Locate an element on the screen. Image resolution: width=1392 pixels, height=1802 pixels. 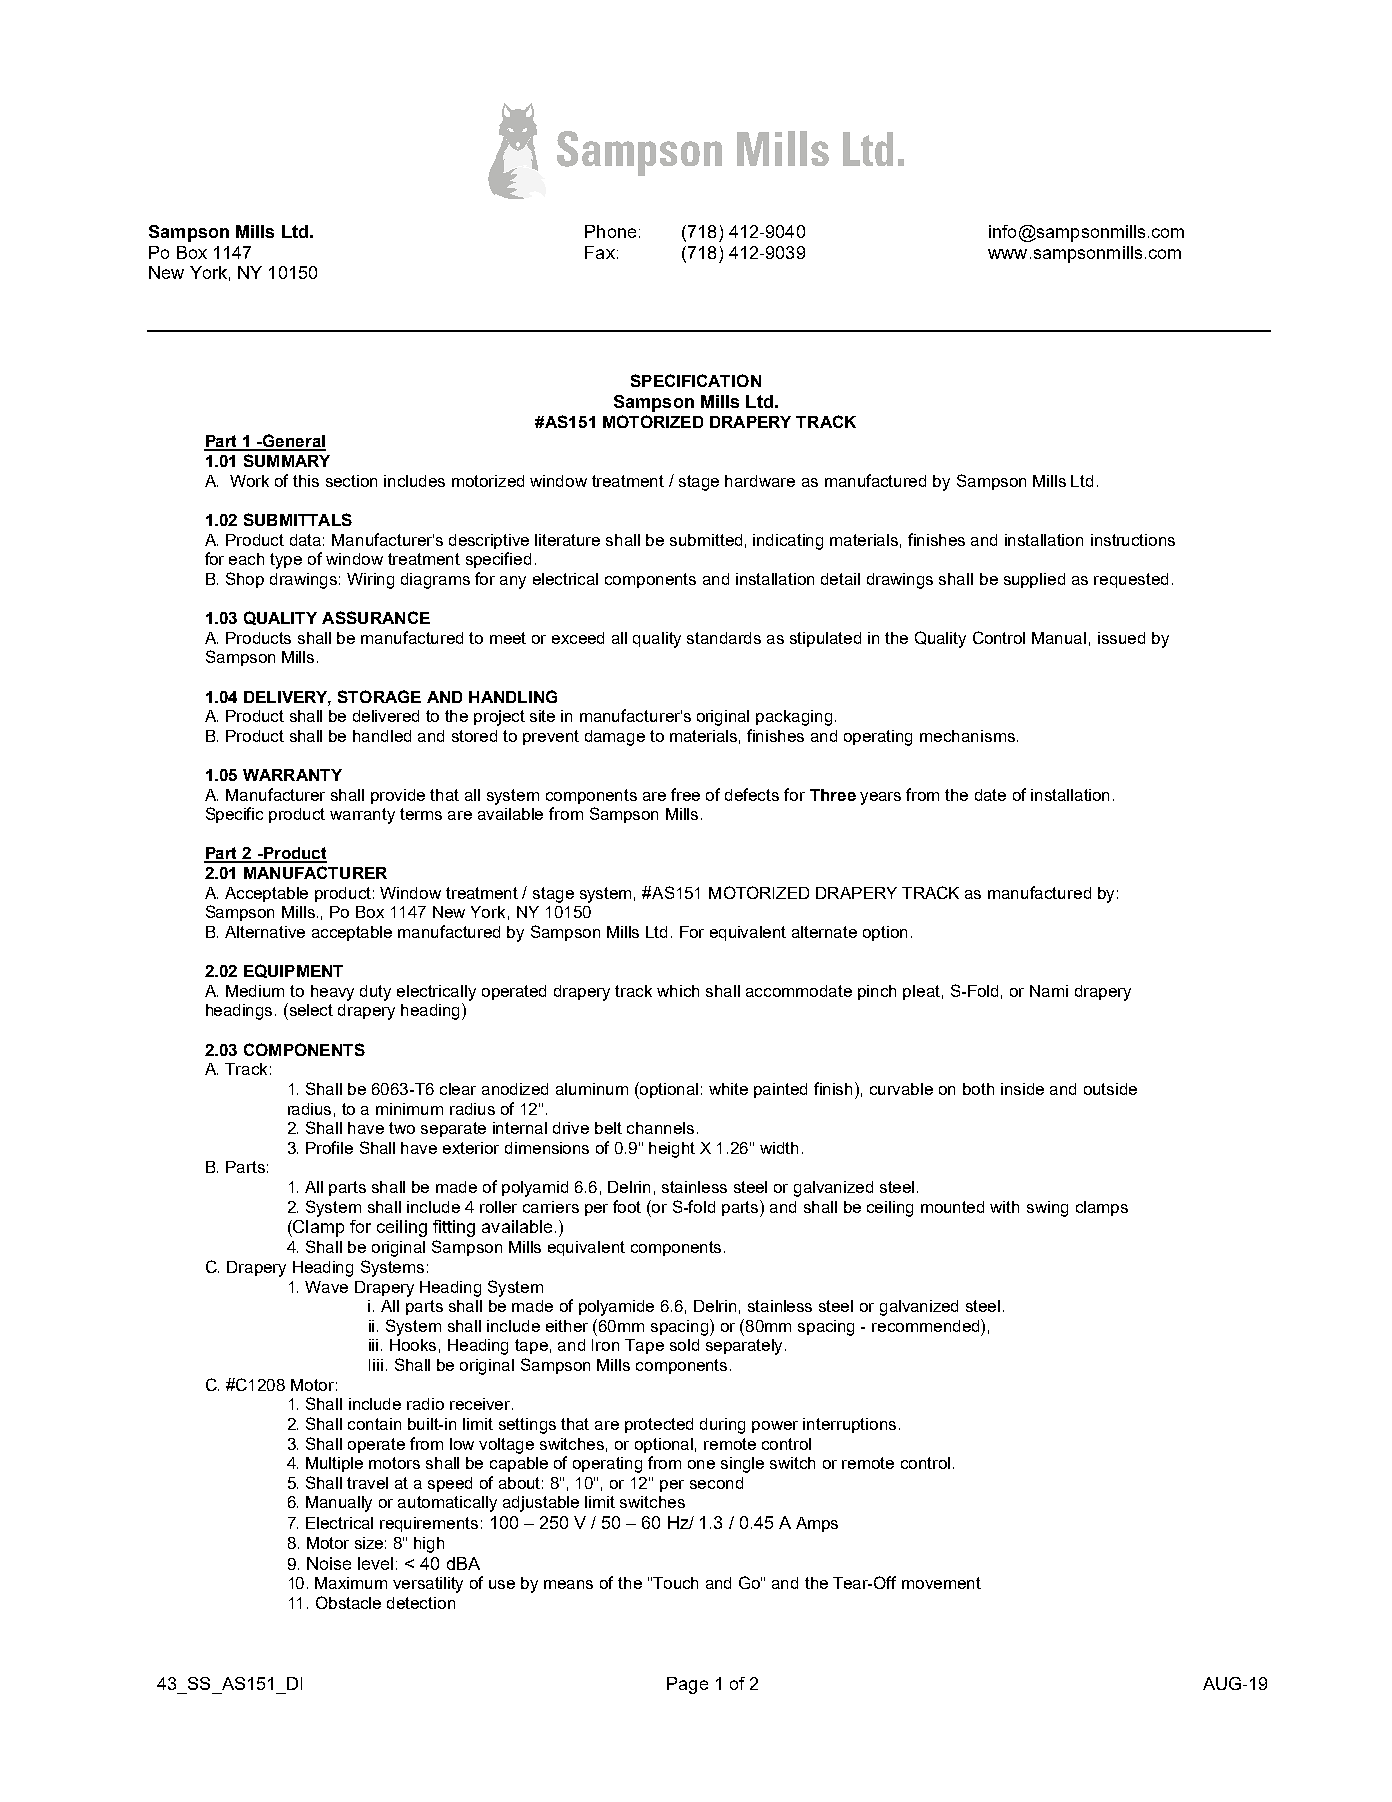
Fax is located at coordinates (600, 252).
